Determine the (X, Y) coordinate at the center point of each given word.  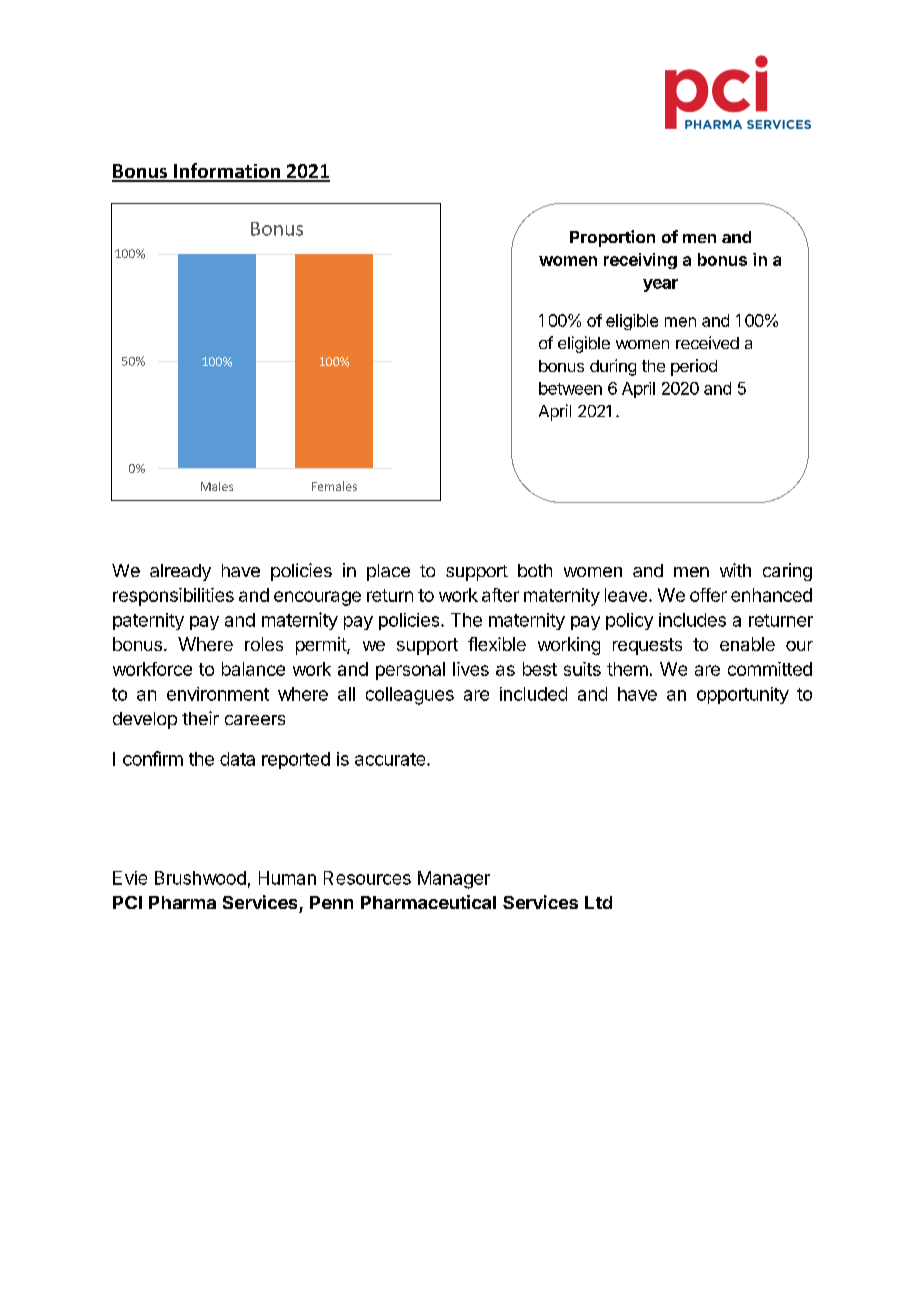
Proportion (612, 238)
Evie (130, 878)
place (388, 572)
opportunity (743, 695)
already (180, 572)
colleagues (410, 696)
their (200, 718)
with (735, 570)
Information (227, 172)
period (694, 367)
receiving (640, 261)
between (570, 388)
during (613, 367)
